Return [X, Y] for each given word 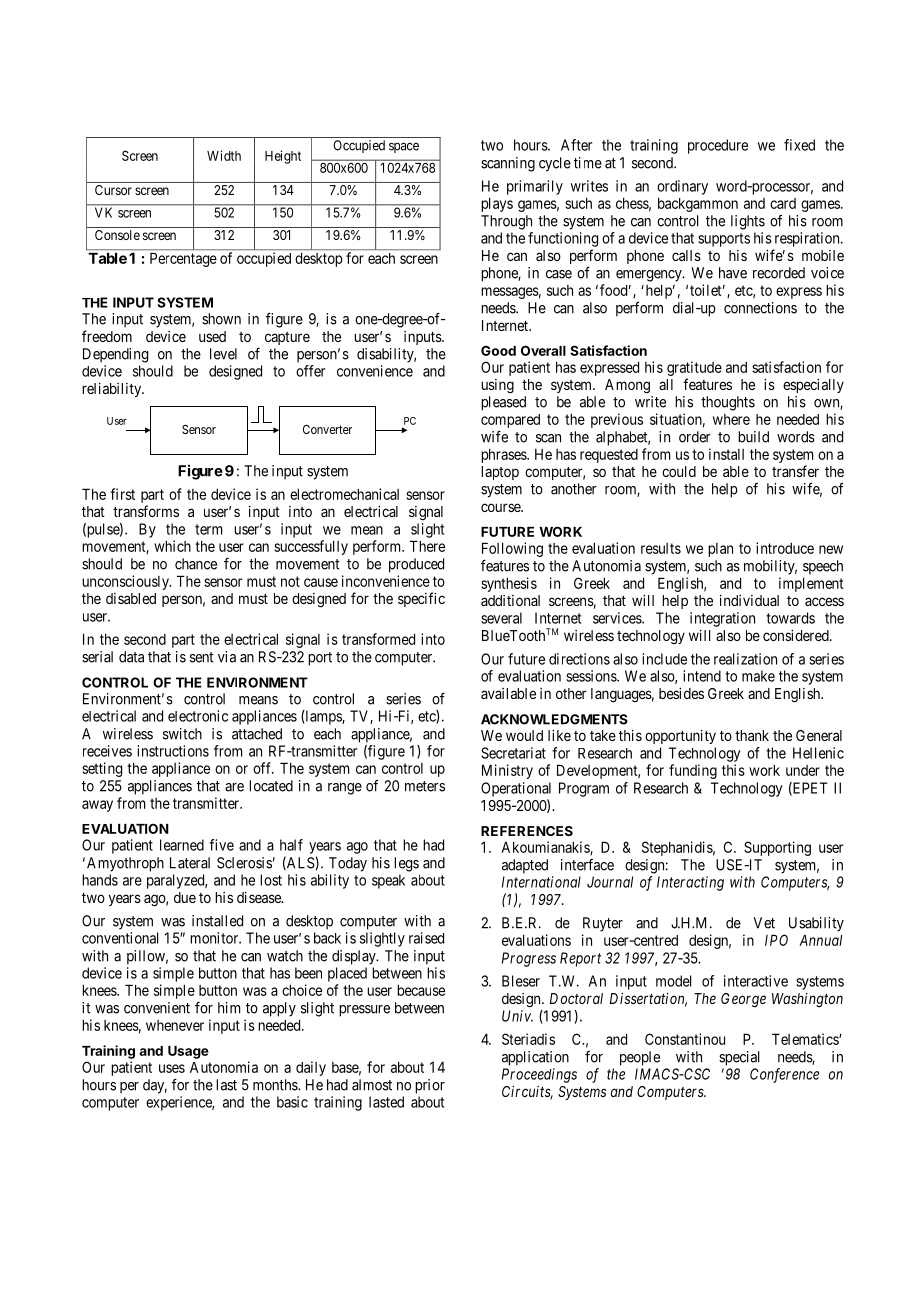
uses [172, 1068]
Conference [784, 1075]
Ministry [507, 771]
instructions [173, 751]
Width [224, 155]
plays [497, 204]
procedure [718, 146]
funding [693, 771]
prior [430, 1086]
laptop [500, 473]
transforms [146, 511]
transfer [795, 471]
